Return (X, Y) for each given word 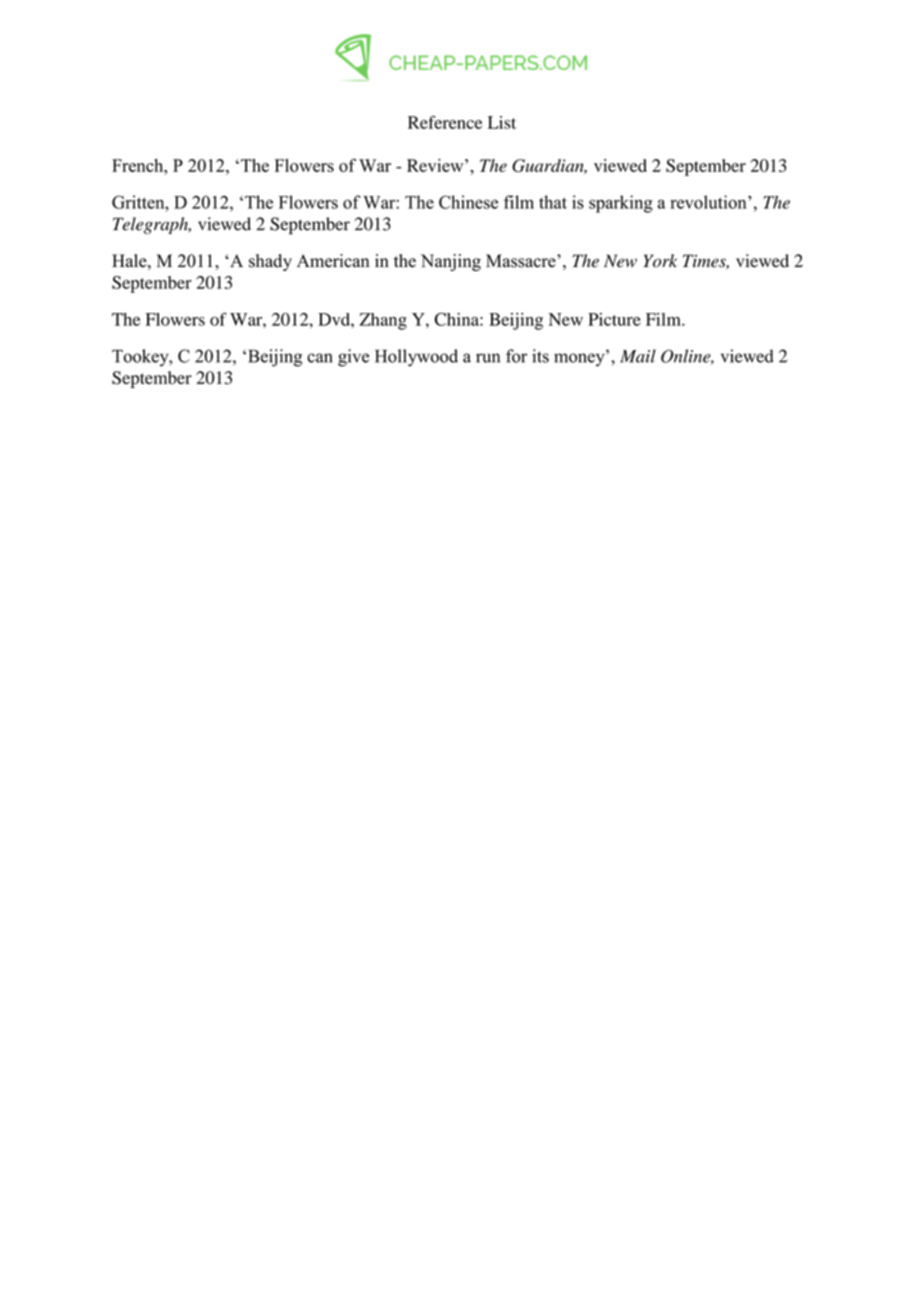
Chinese (468, 202)
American (333, 261)
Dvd (335, 319)
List (502, 122)
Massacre (522, 261)
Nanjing (451, 262)
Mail (638, 356)
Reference (445, 122)
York (660, 261)
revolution (710, 202)
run (488, 358)
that (553, 202)
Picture (614, 319)
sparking (621, 204)
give (353, 358)
